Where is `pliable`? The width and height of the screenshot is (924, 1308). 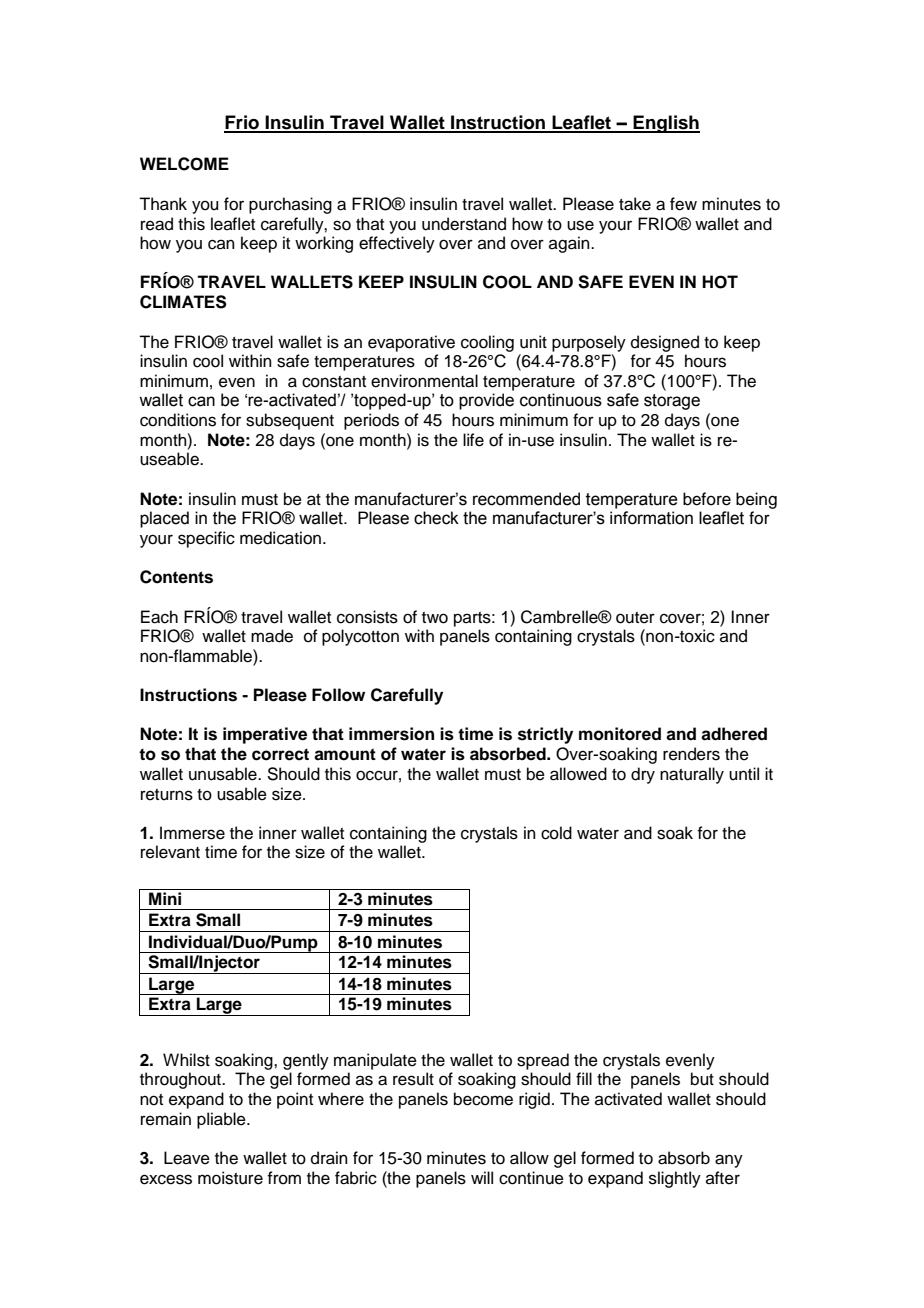 pliable is located at coordinates (222, 1120).
